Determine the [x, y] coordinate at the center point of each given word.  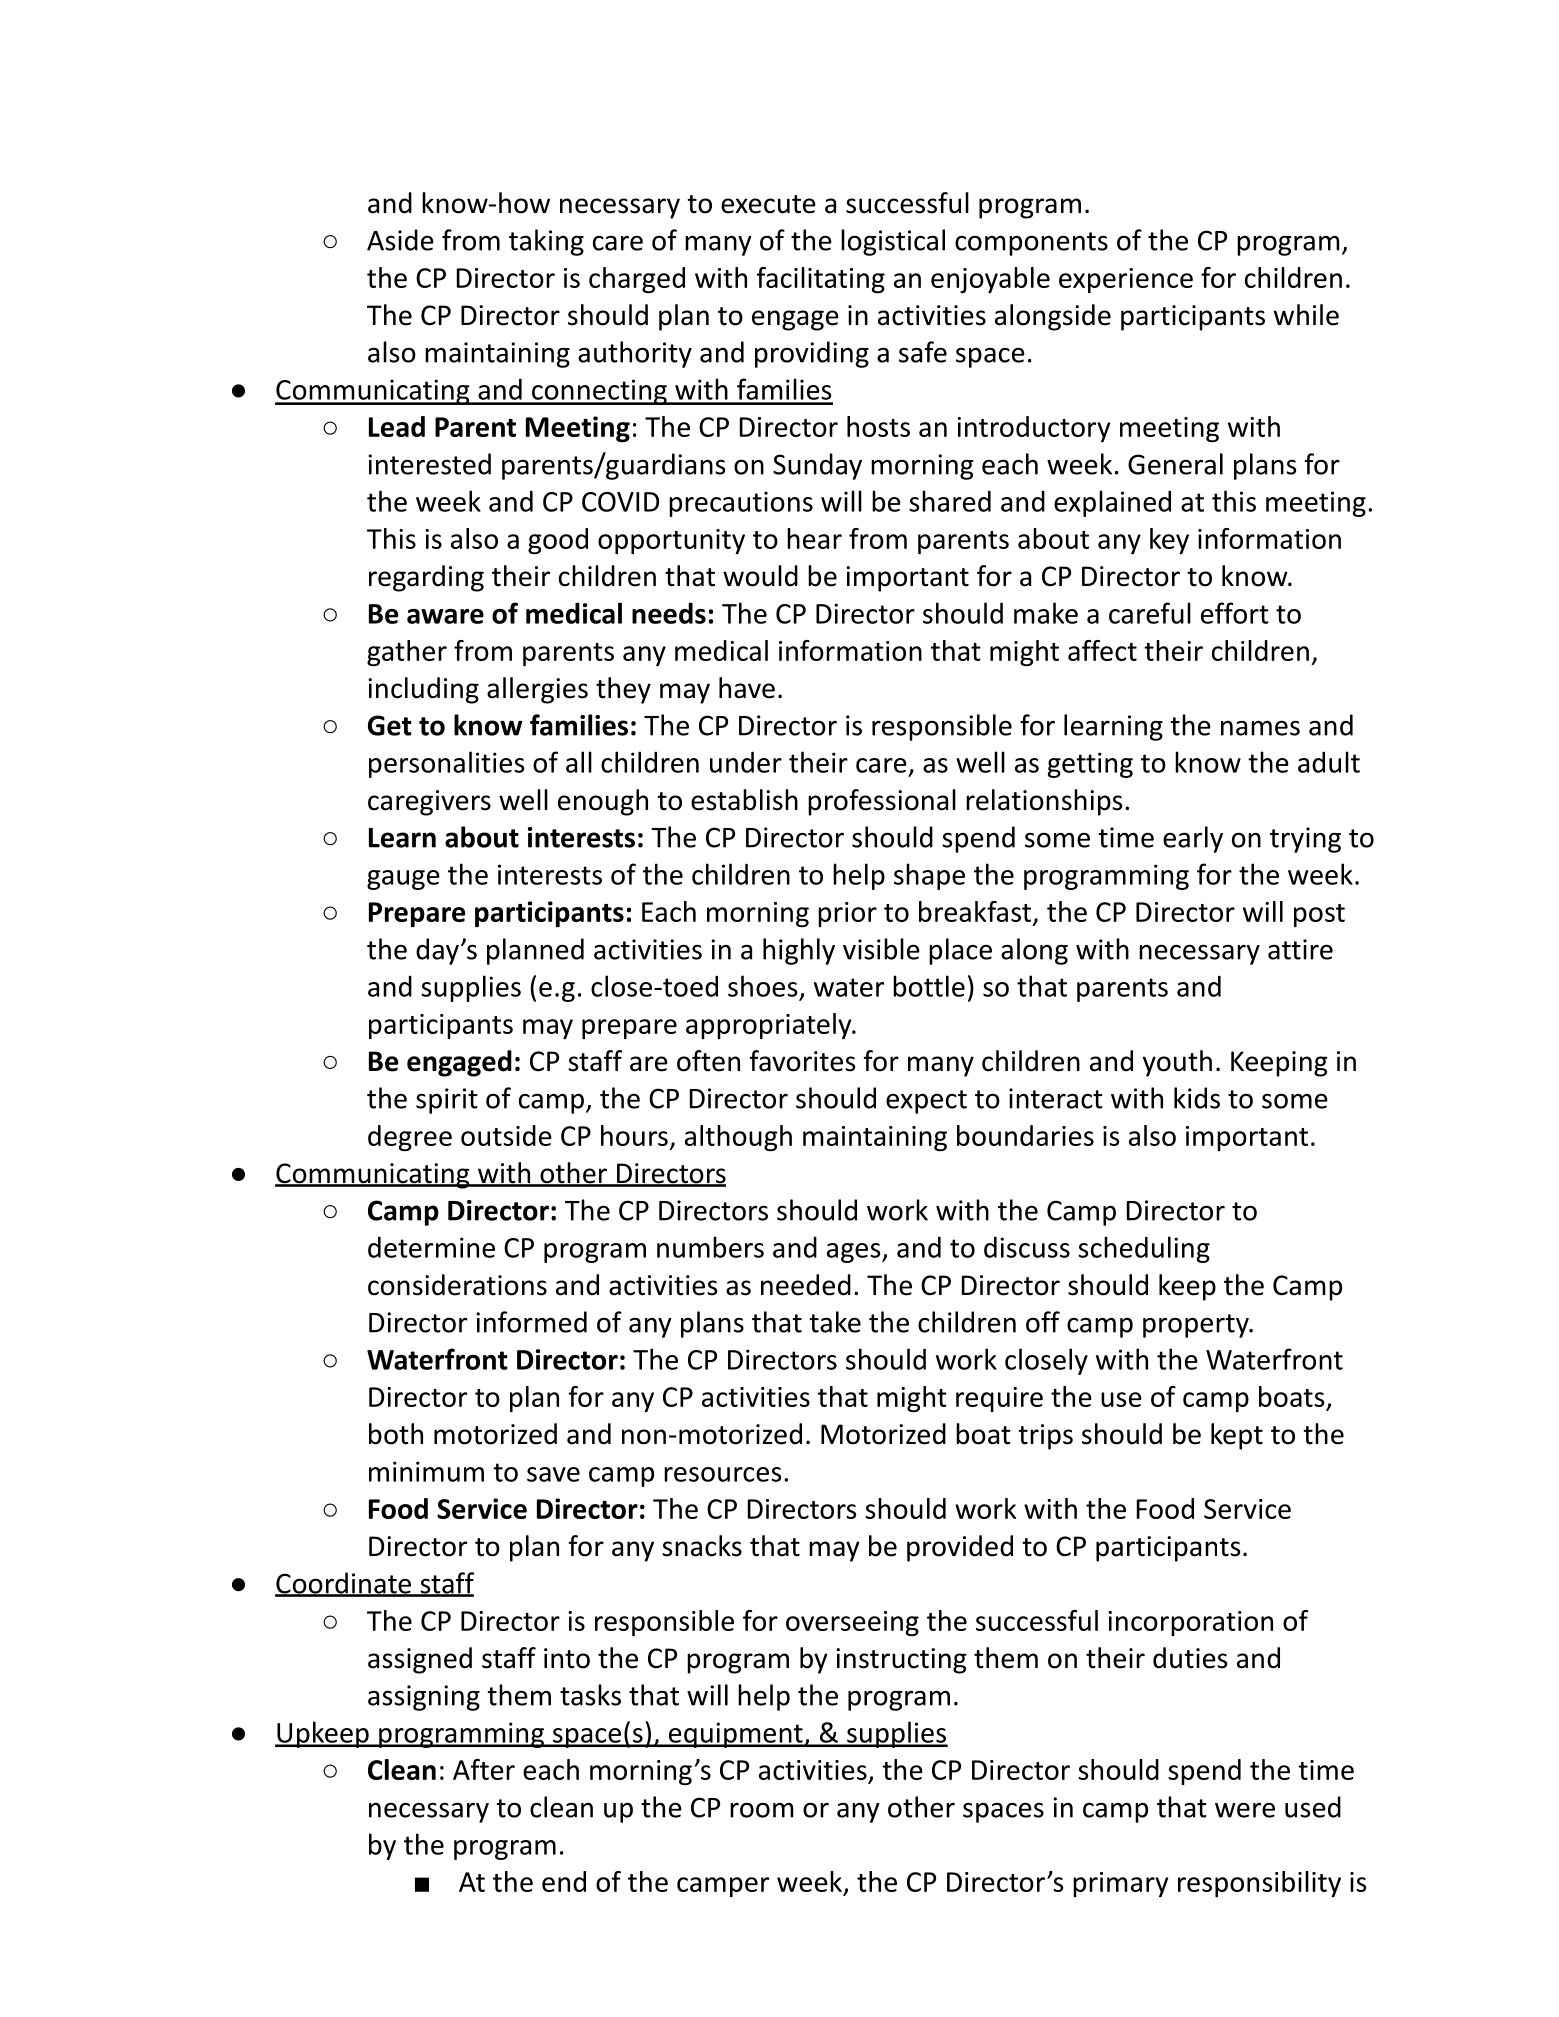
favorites [802, 1061]
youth [1177, 1063]
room [762, 1810]
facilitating [821, 280]
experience [1126, 280]
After [484, 1769]
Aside [400, 240]
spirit [447, 1101]
